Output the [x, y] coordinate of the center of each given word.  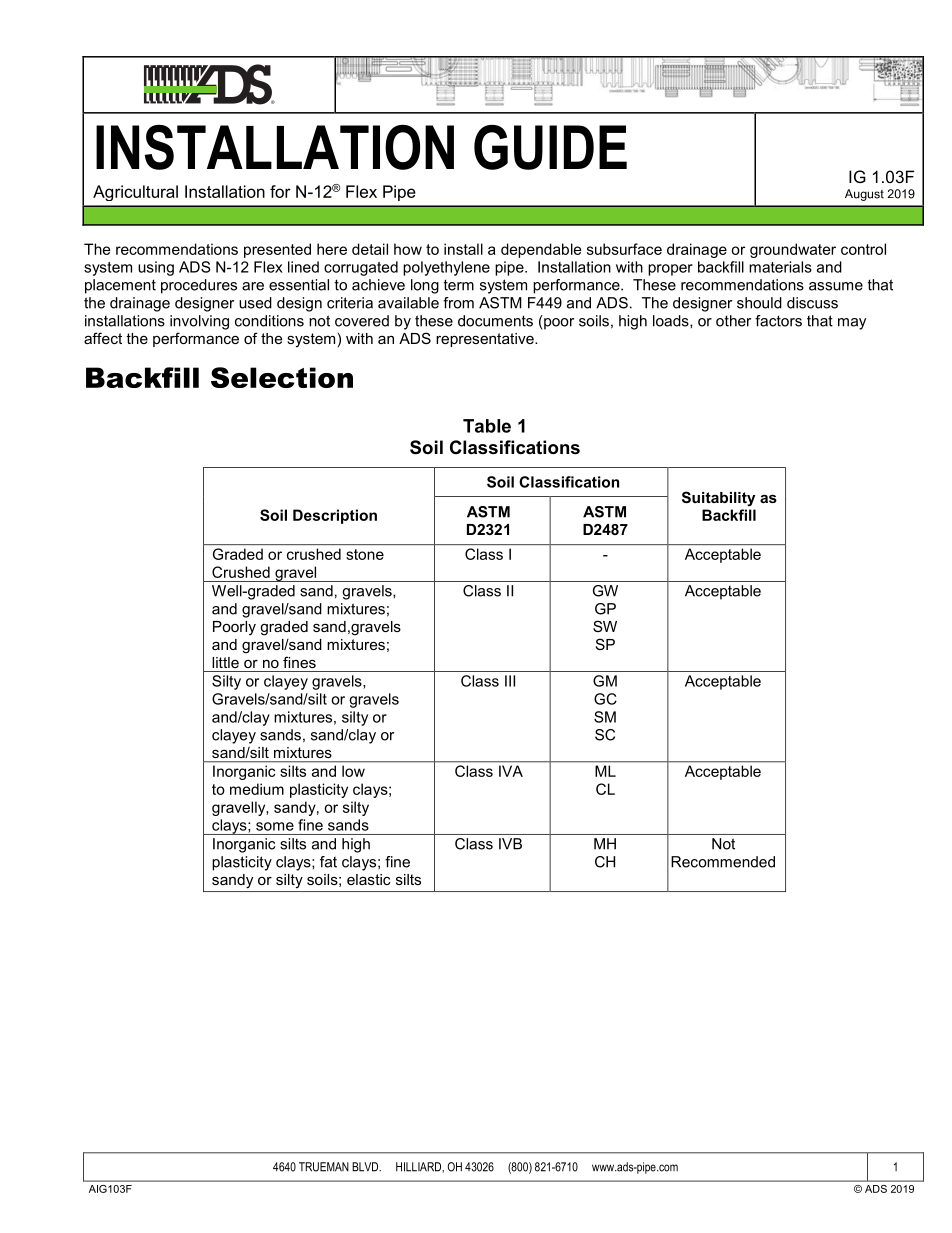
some [275, 826]
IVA [511, 771]
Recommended [723, 862]
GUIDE [550, 147]
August [864, 195]
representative [486, 340]
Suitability [718, 499]
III [510, 681]
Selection [282, 377]
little [225, 662]
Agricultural [135, 193]
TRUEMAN [324, 1167]
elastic [368, 879]
